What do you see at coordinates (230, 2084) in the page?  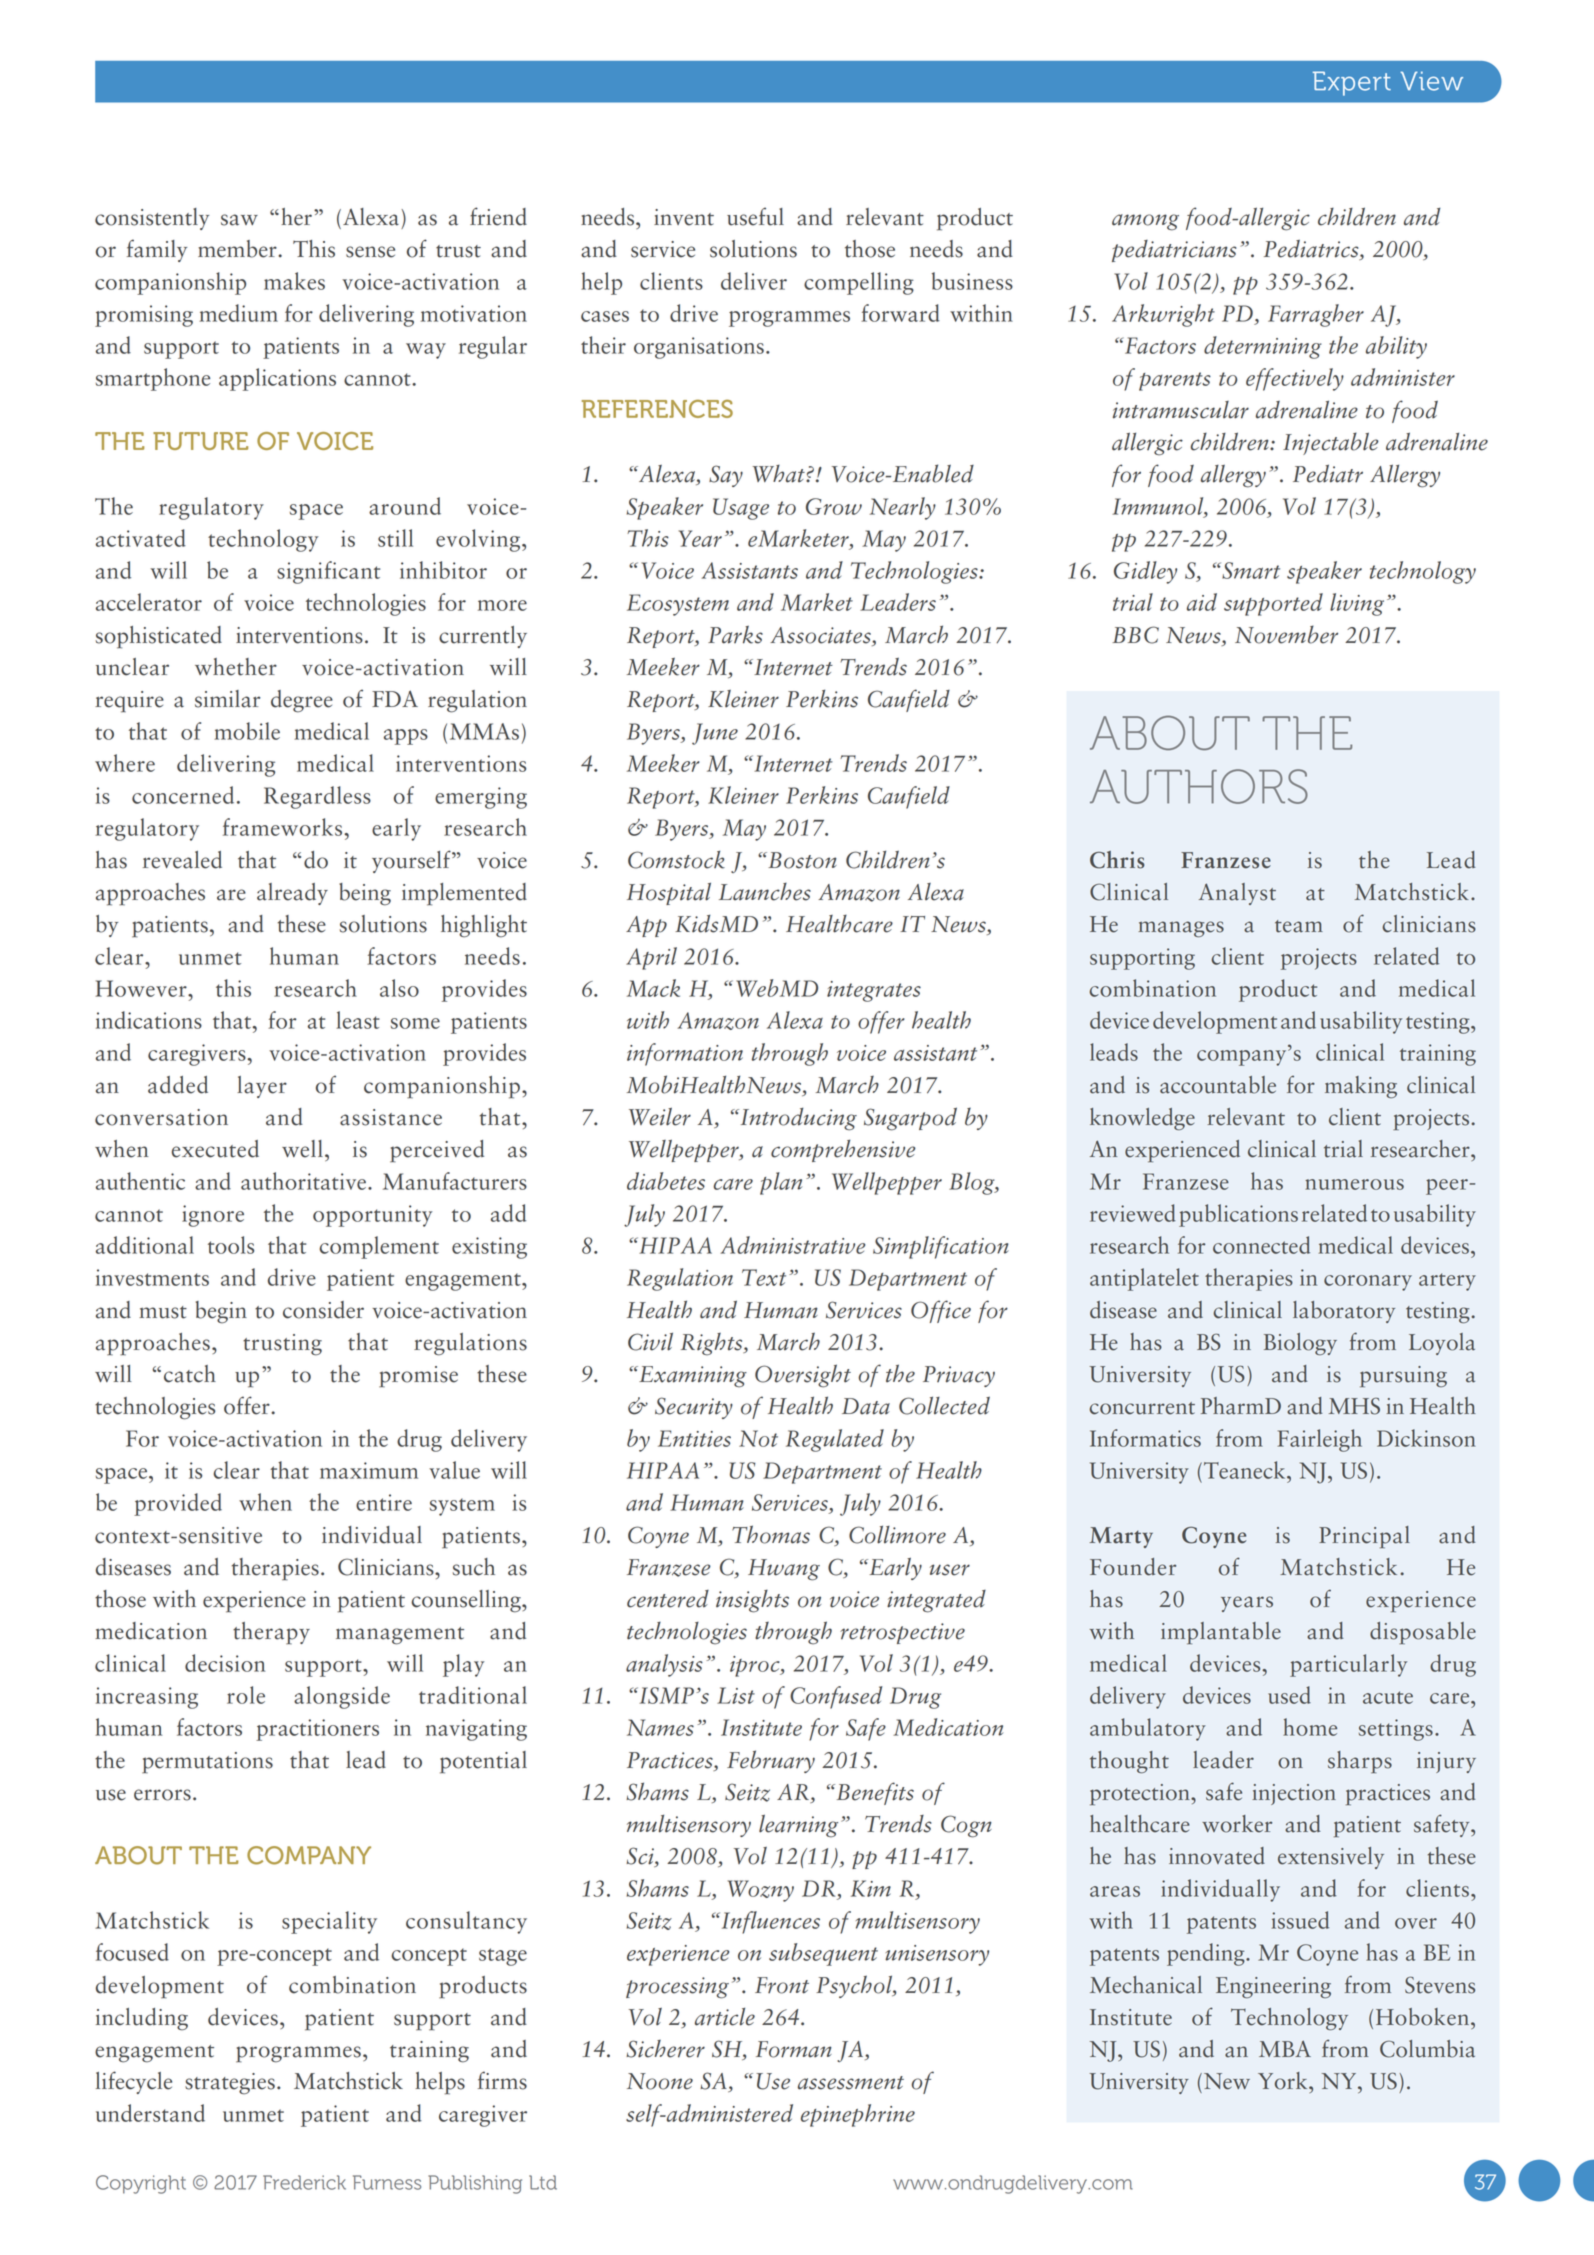 I see `strategies` at bounding box center [230, 2084].
